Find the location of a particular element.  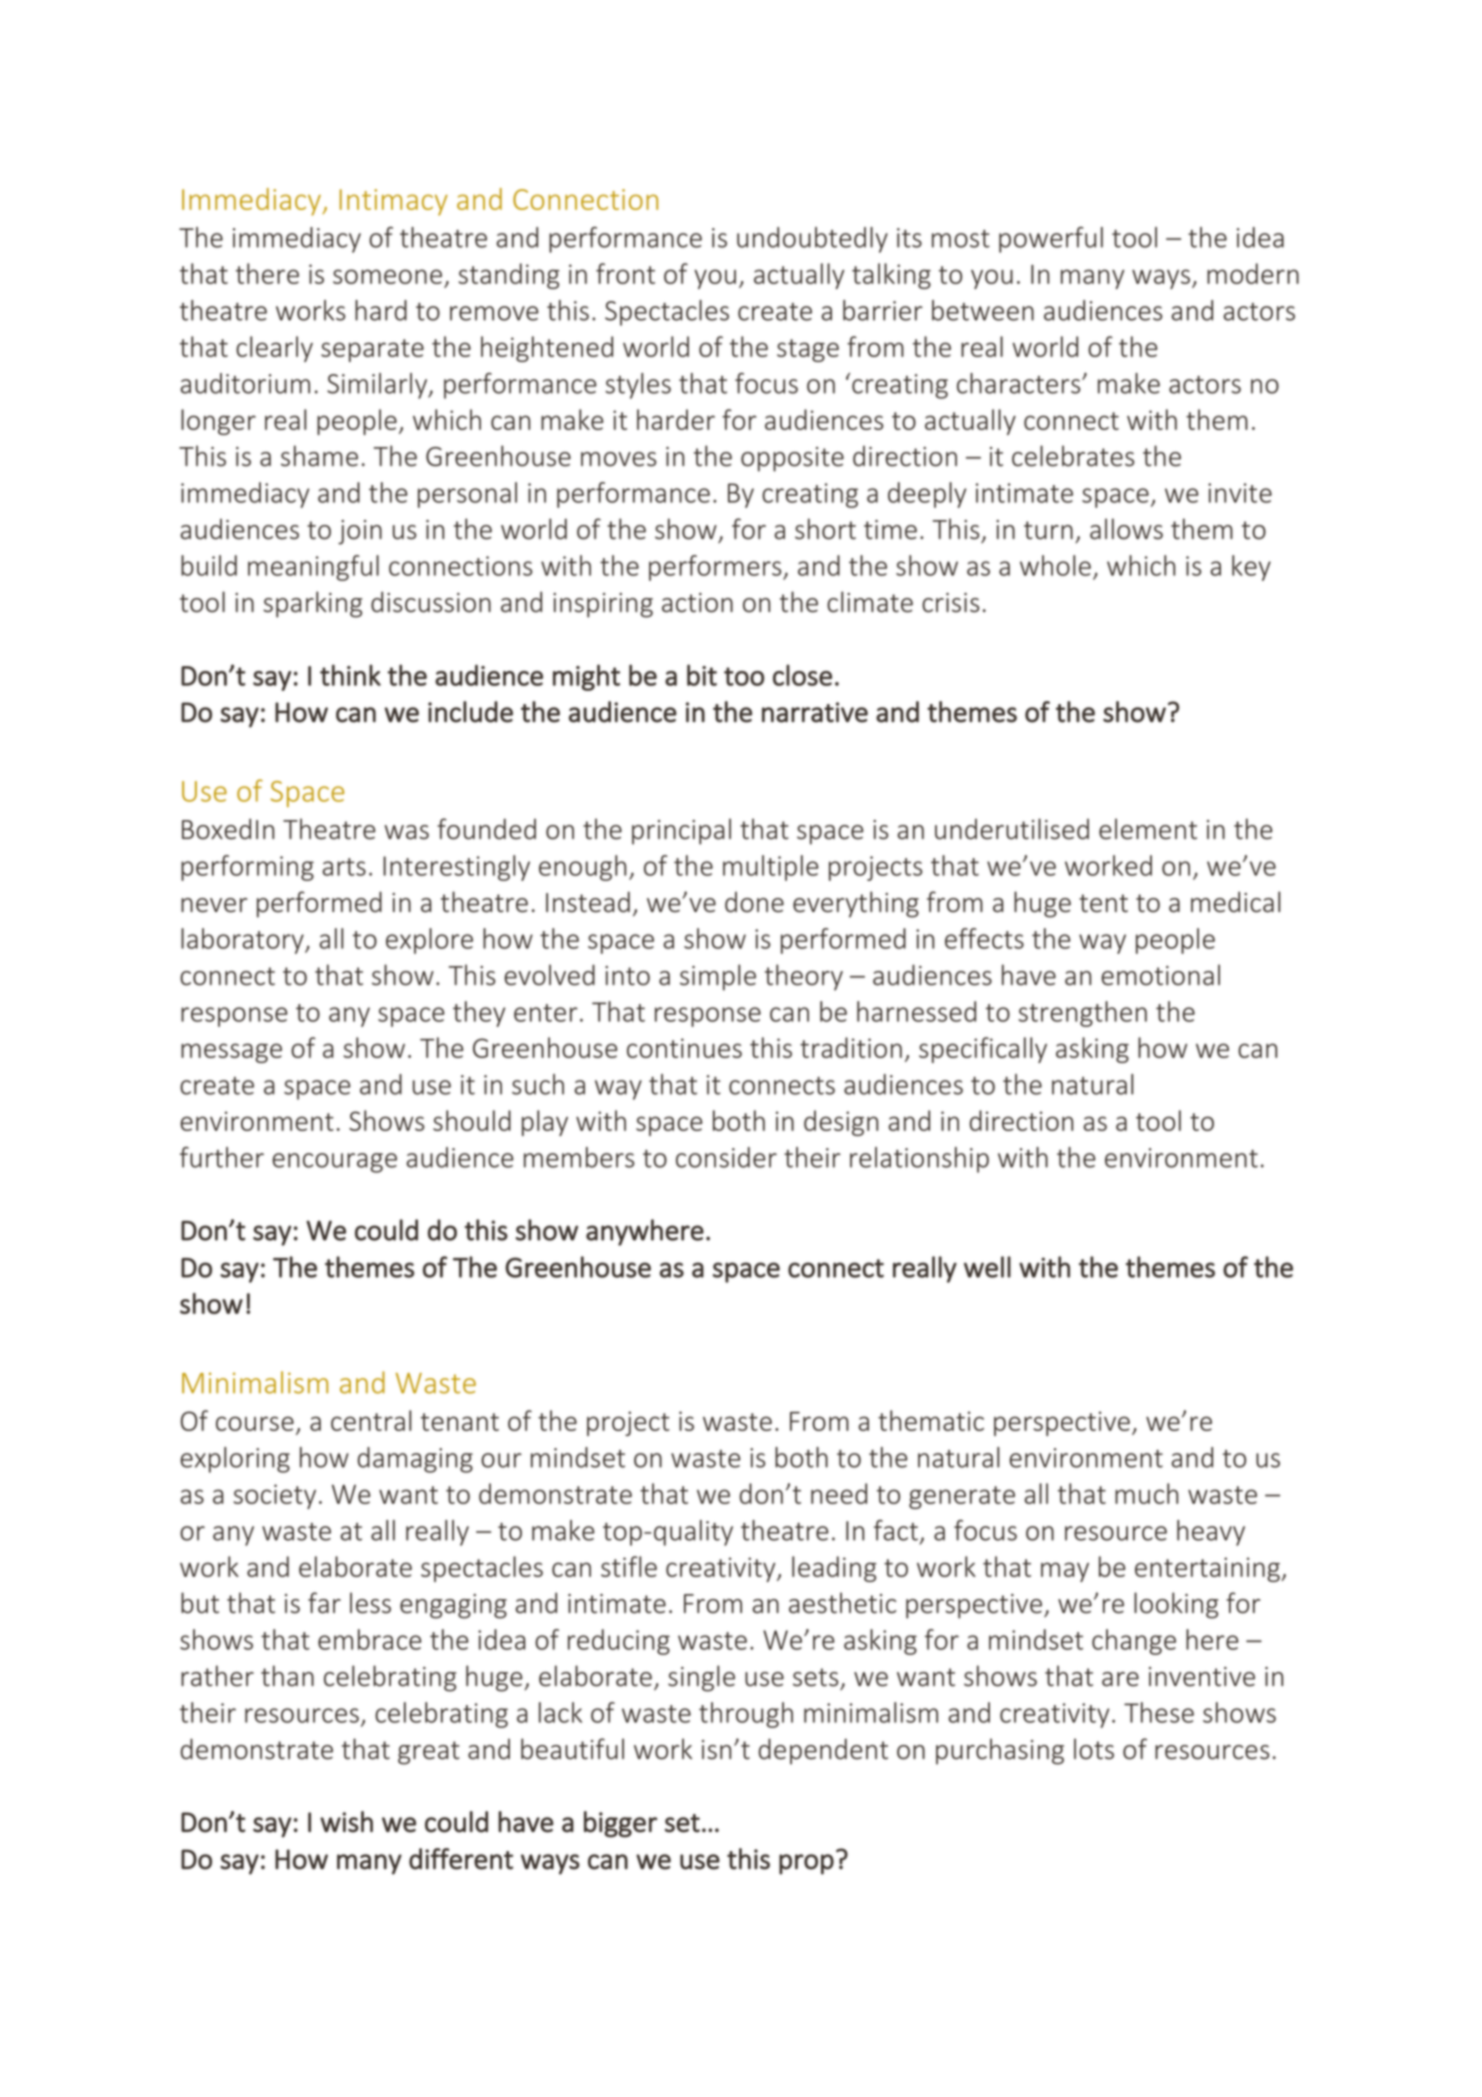

bit is located at coordinates (702, 675).
